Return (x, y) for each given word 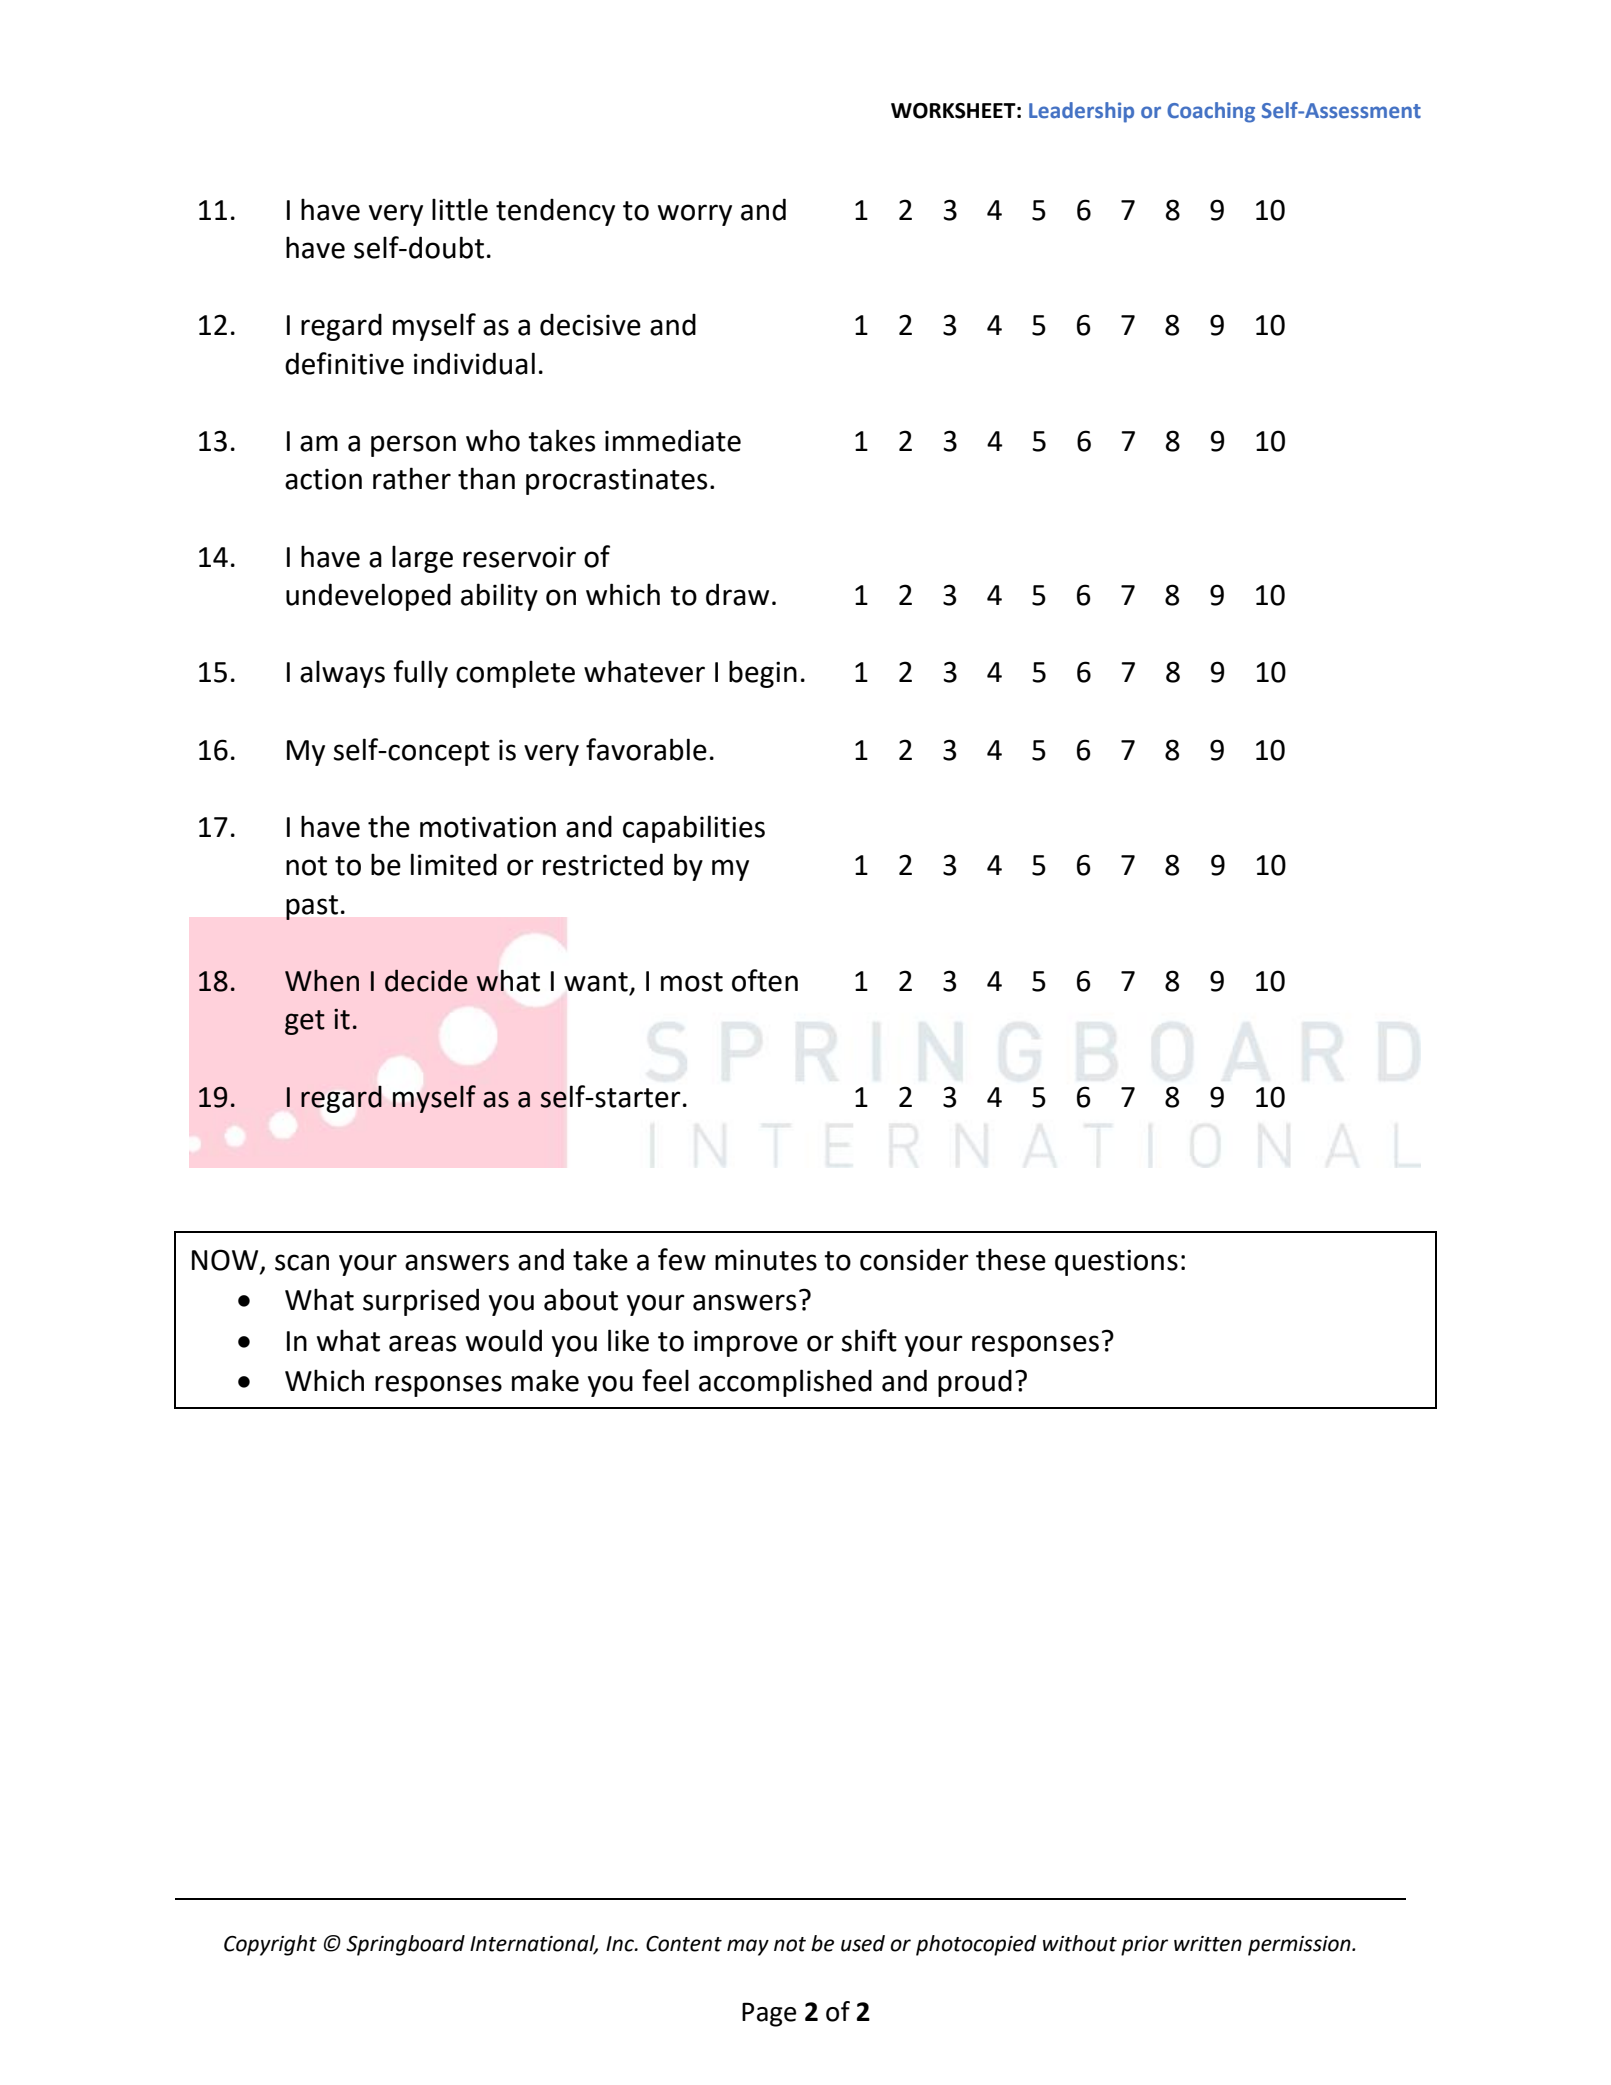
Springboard (405, 1945)
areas (422, 1343)
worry (695, 215)
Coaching (1211, 112)
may (748, 1947)
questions (1116, 1262)
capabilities (694, 829)
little (460, 209)
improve (746, 1343)
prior (1144, 1946)
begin (763, 674)
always (342, 674)
